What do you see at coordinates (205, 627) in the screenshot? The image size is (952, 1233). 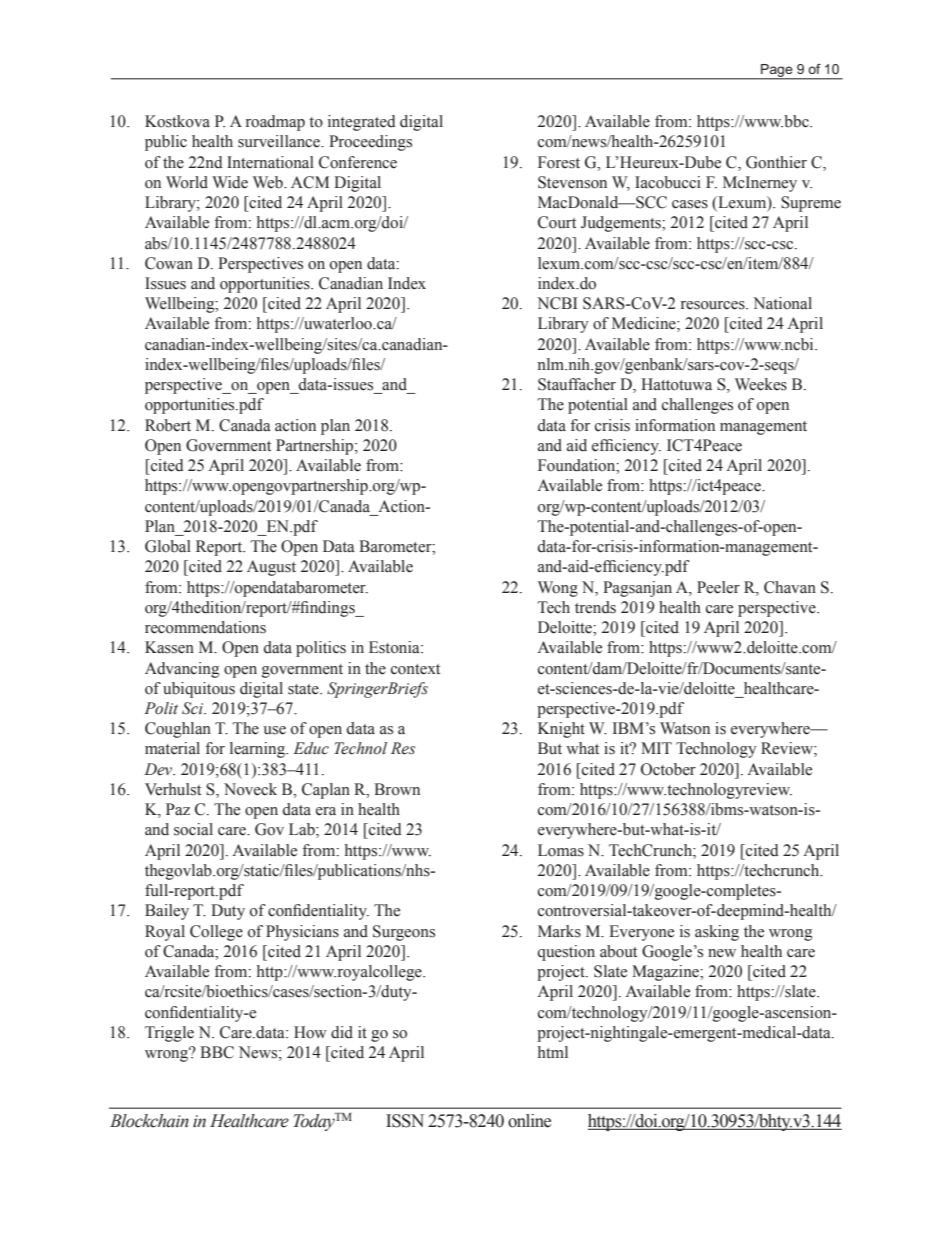 I see `recommendations` at bounding box center [205, 627].
